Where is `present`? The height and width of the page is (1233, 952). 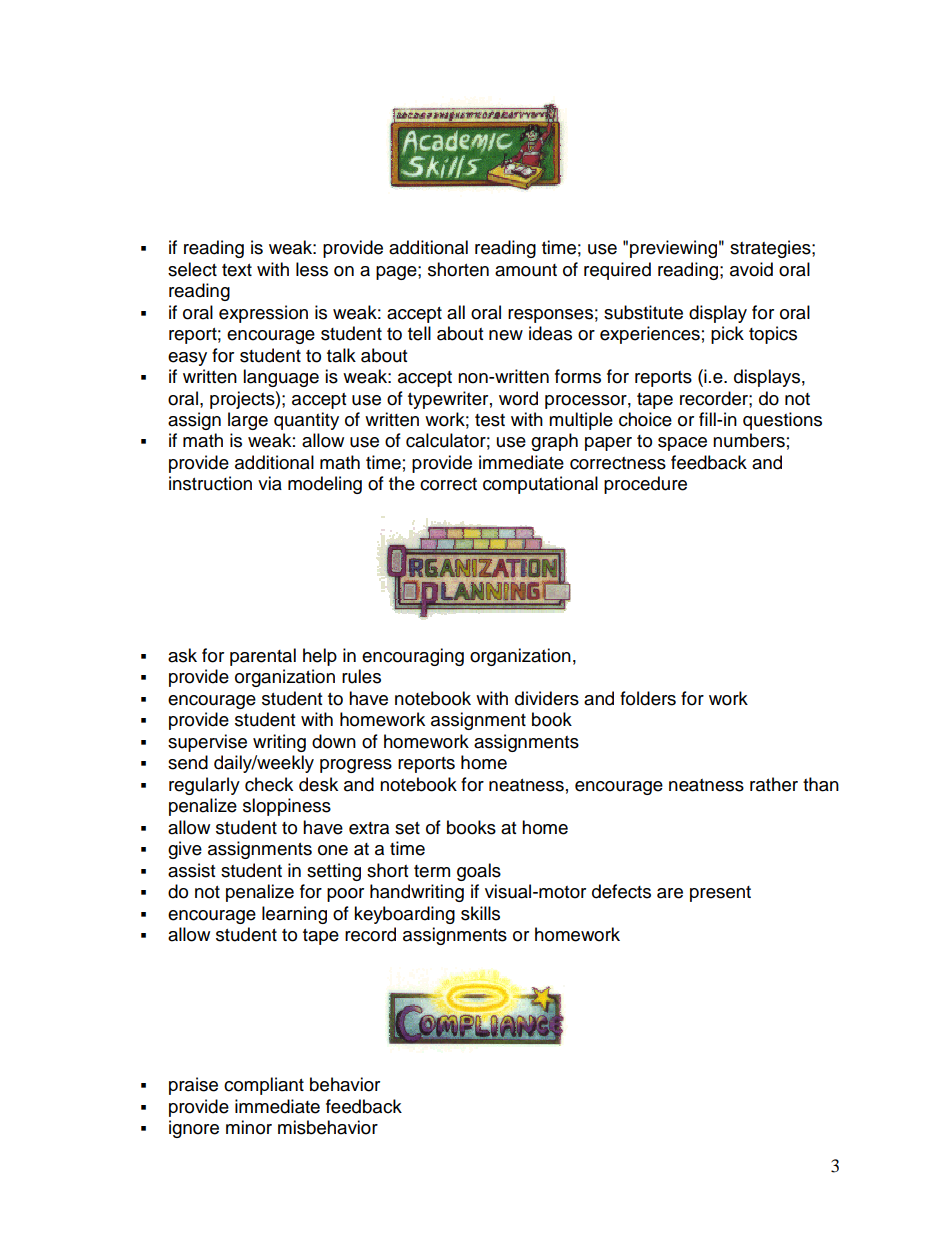
present is located at coordinates (720, 894).
